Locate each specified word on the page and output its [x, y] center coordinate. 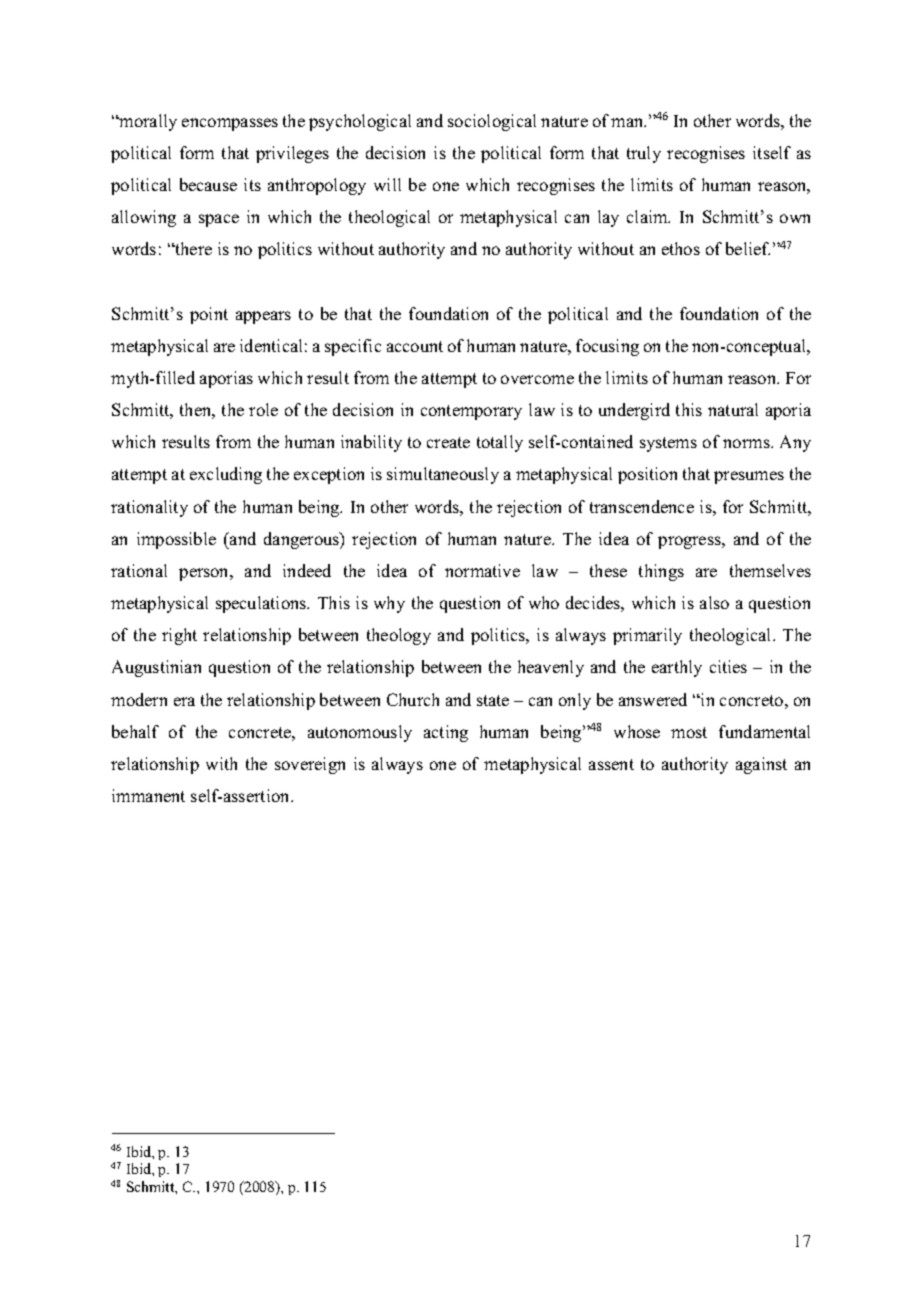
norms [747, 443]
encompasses [230, 124]
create [448, 442]
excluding [226, 475]
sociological [492, 122]
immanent [148, 795]
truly [644, 154]
